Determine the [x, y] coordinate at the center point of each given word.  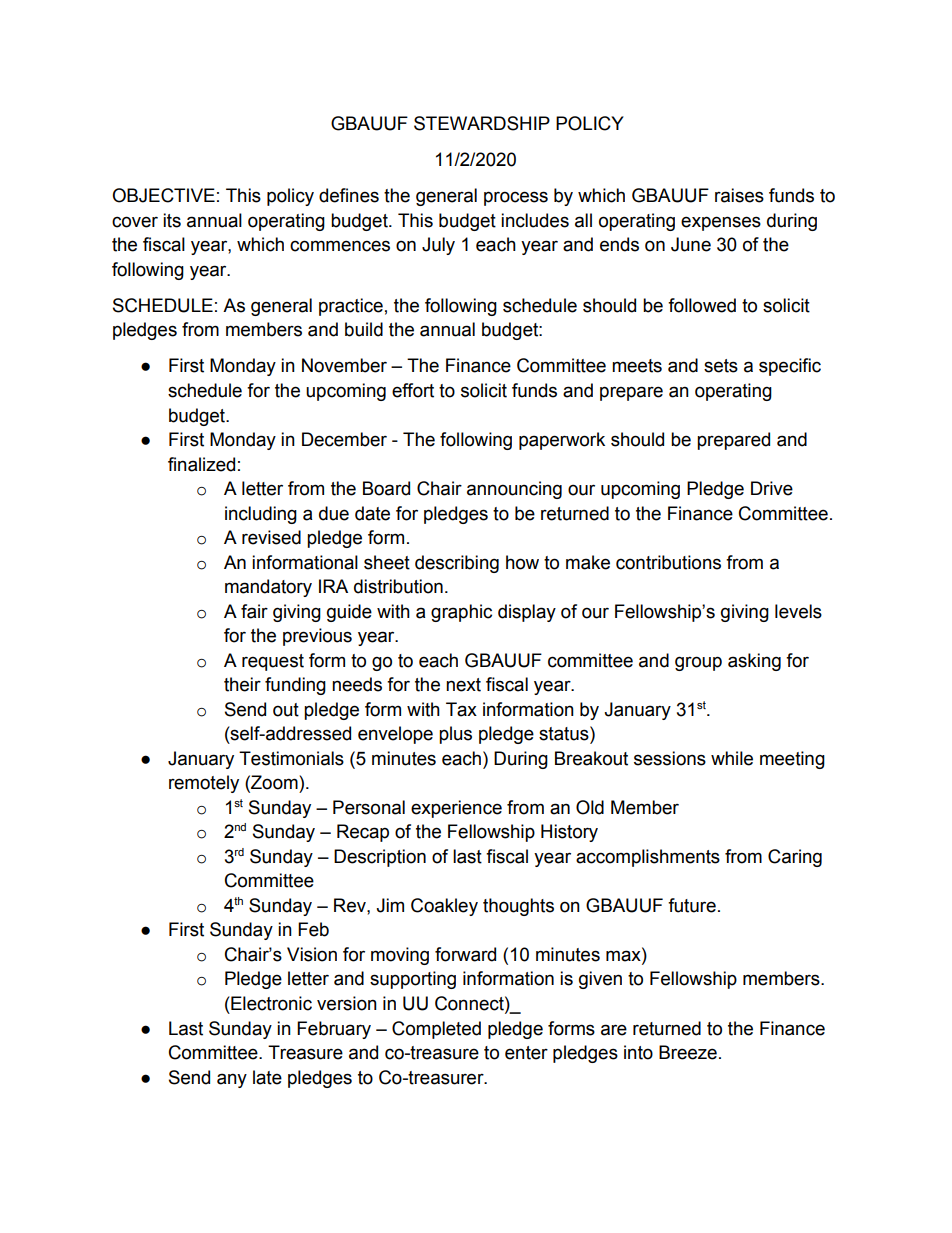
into [638, 1052]
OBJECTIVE [163, 195]
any [232, 1080]
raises [739, 195]
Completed [436, 1030]
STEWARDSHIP [482, 123]
